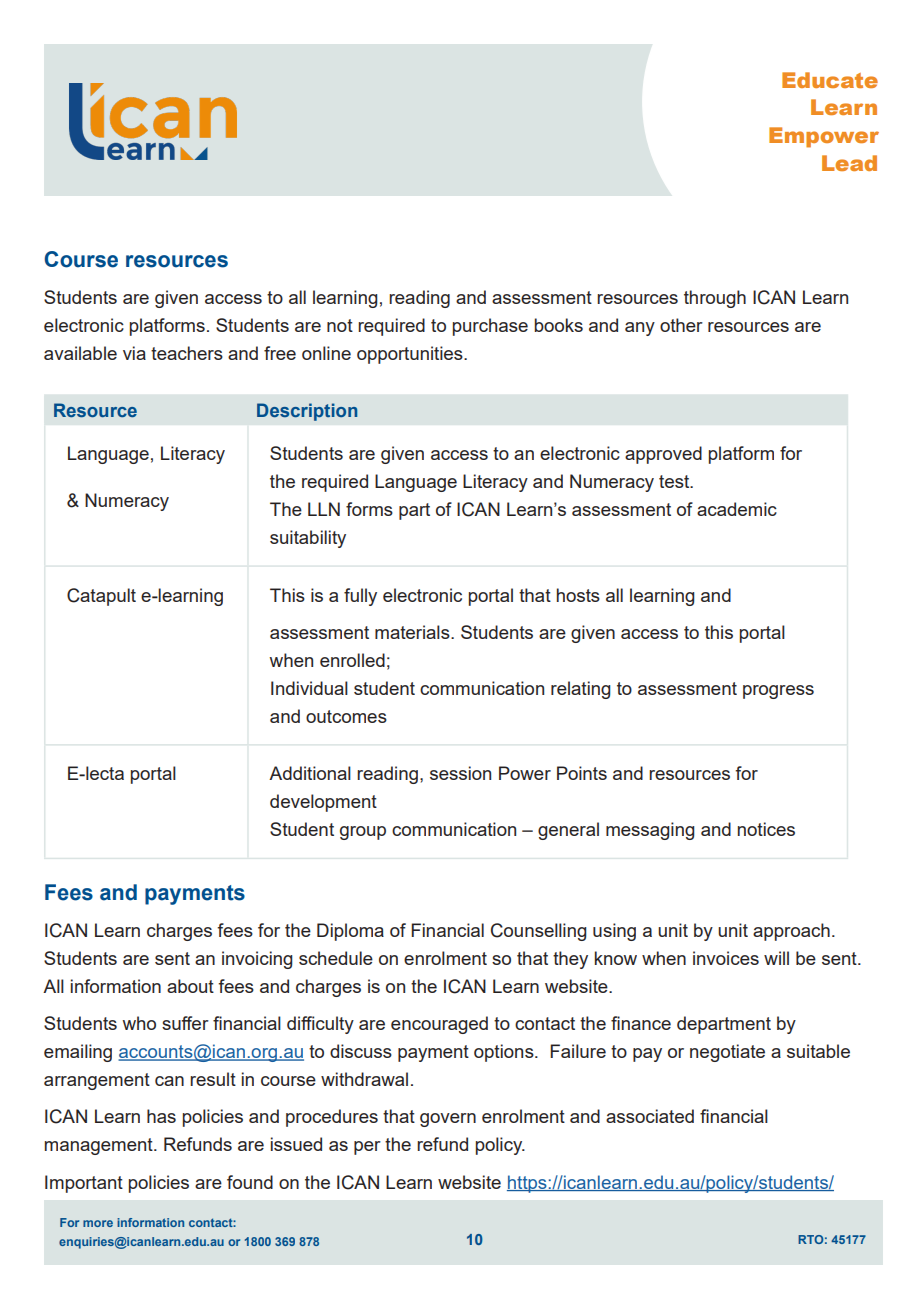 The height and width of the screenshot is (1308, 924). Describe the element at coordinates (413, 632) in the screenshot. I see `materials` at that location.
